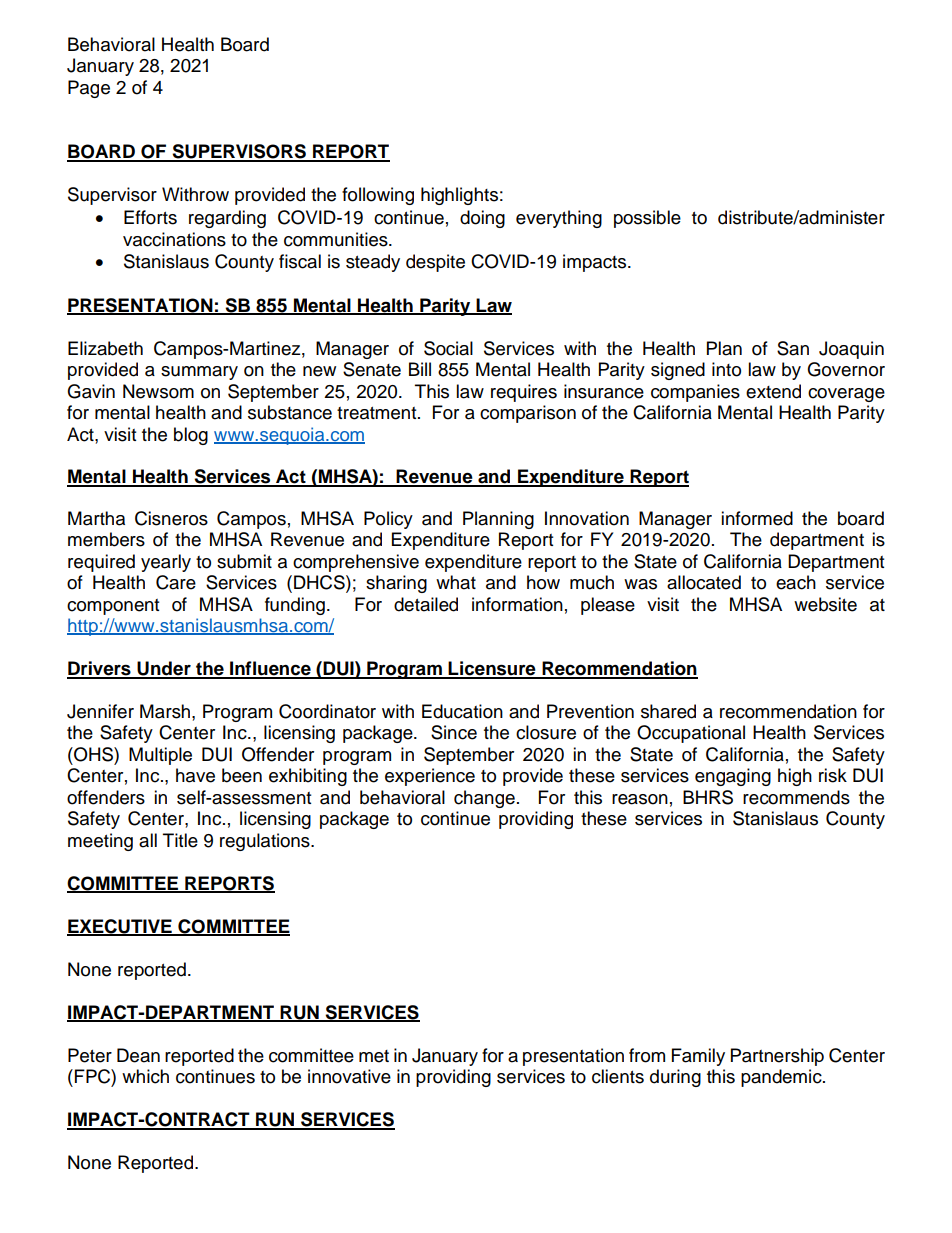 The width and height of the screenshot is (952, 1233). Describe the element at coordinates (378, 196) in the screenshot. I see `following` at that location.
